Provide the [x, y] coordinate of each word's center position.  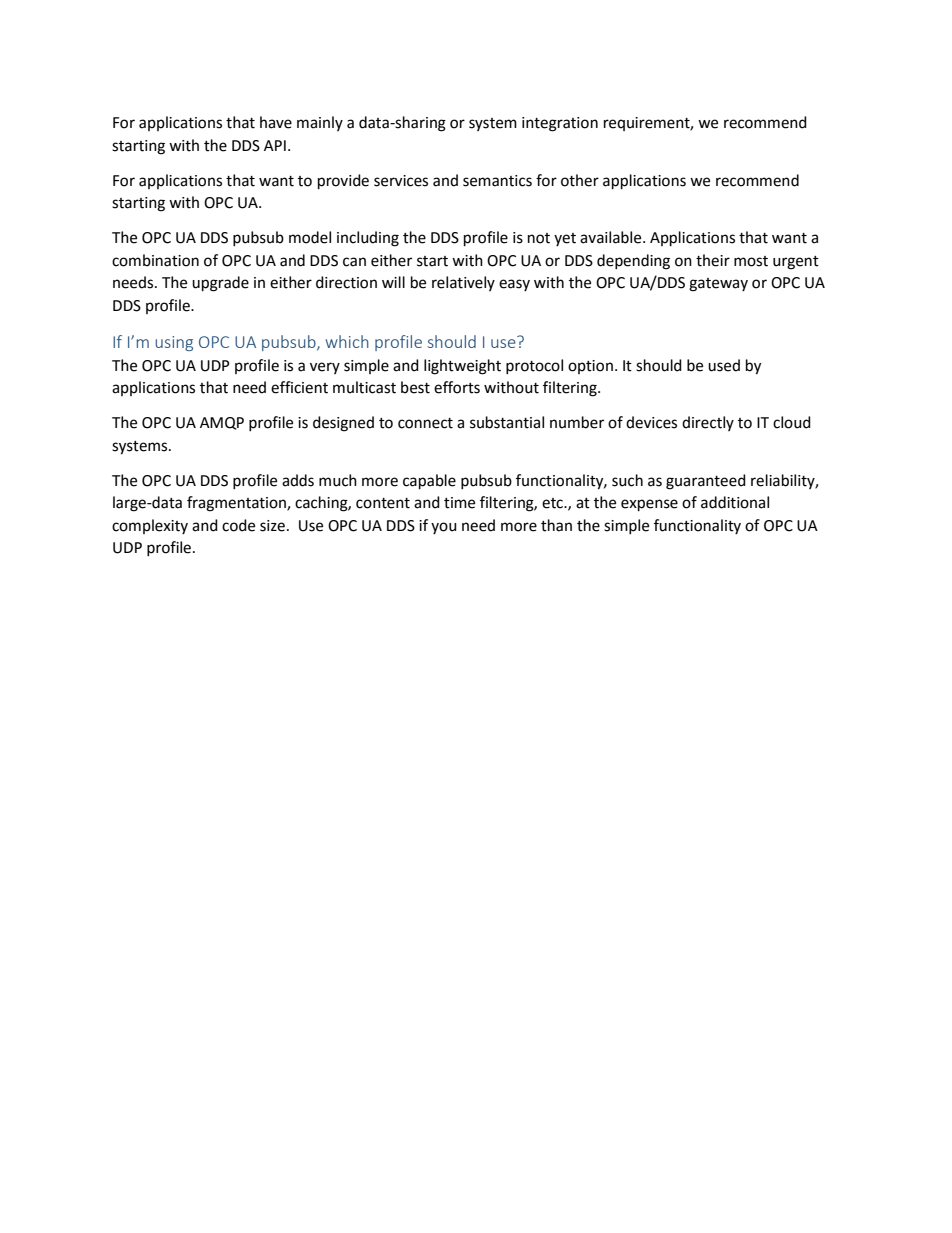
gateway [718, 285]
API [275, 145]
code [238, 525]
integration [560, 124]
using [174, 343]
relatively [463, 283]
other [580, 180]
